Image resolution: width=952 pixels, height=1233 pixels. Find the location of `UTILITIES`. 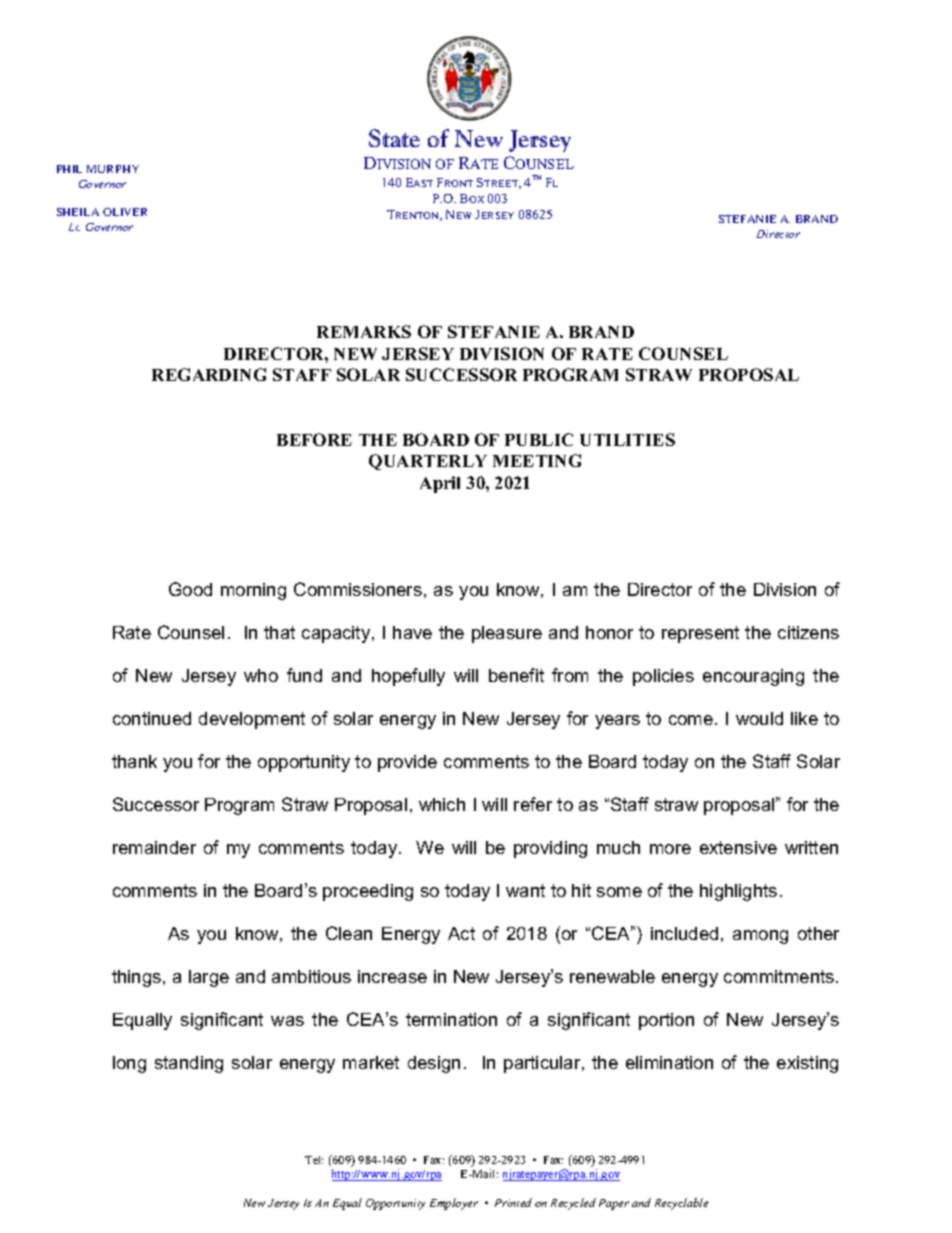

UTILITIES is located at coordinates (627, 439).
